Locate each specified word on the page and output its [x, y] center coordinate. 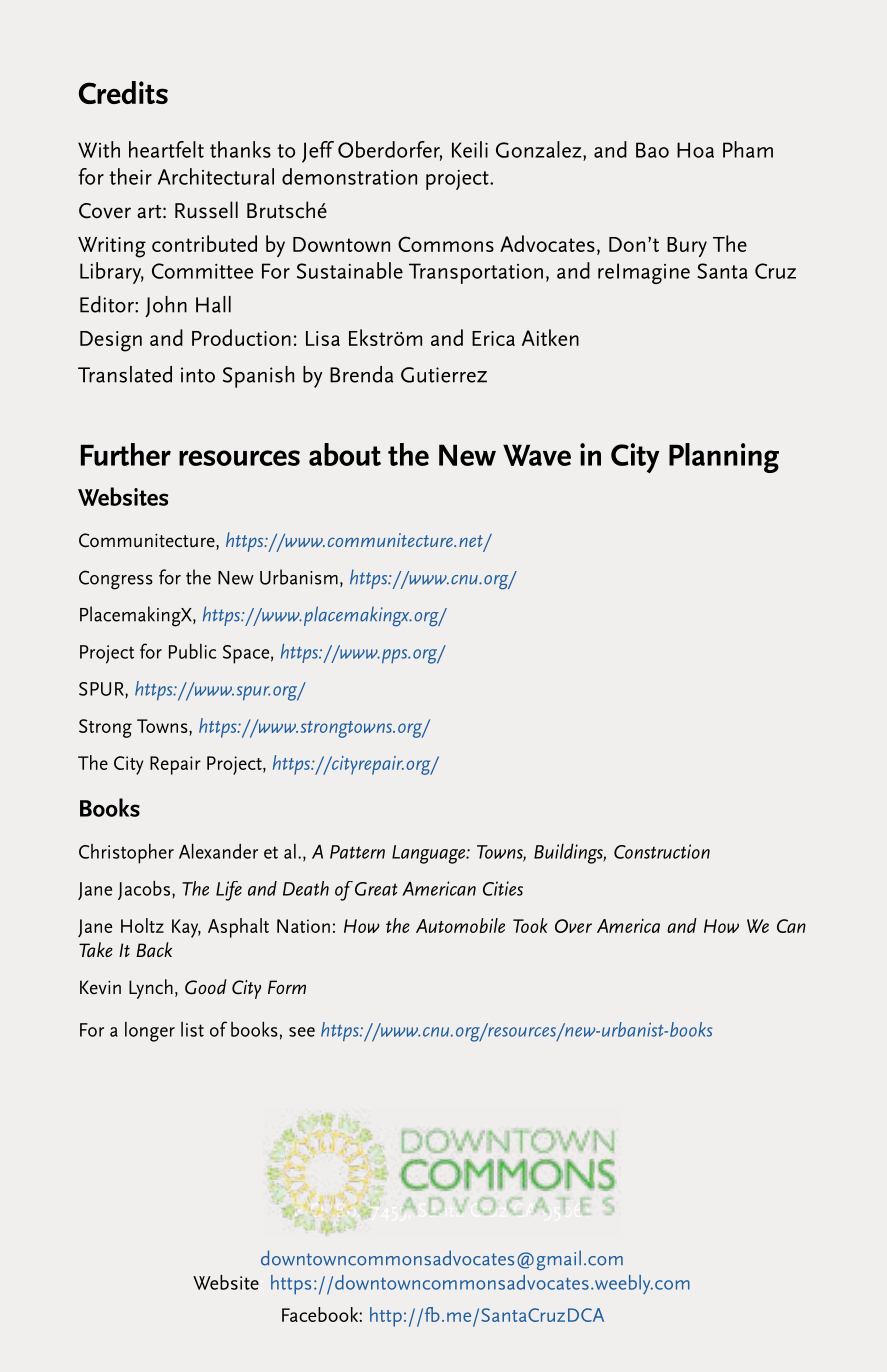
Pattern [357, 852]
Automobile [460, 925]
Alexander [218, 851]
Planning [724, 458]
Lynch [151, 989]
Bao [652, 150]
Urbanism [299, 577]
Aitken [550, 337]
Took [530, 925]
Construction [662, 851]
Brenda [361, 374]
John [166, 307]
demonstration [349, 176]
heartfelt [166, 149]
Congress [116, 580]
